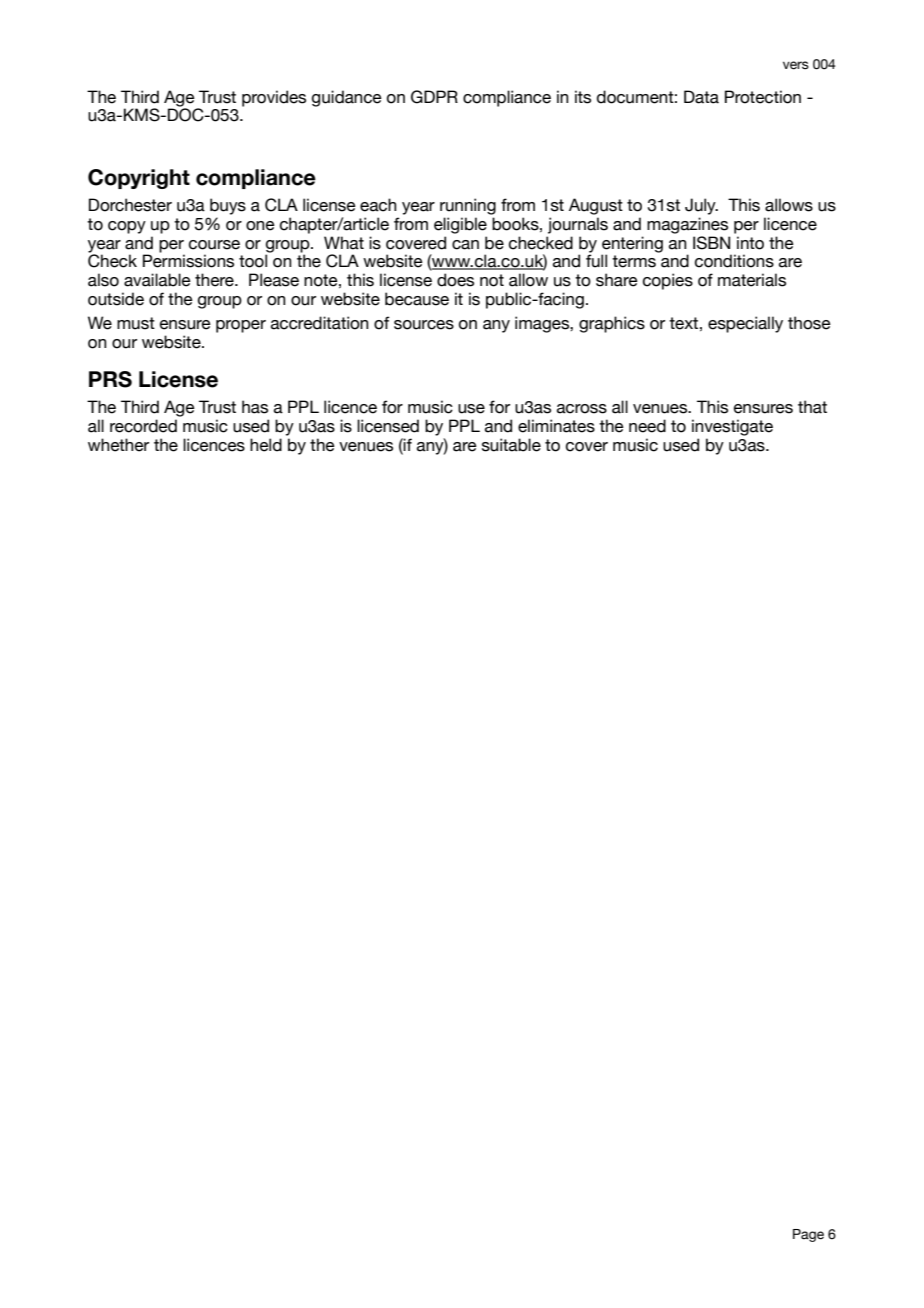 The image size is (924, 1308). What do you see at coordinates (274, 98) in the screenshot?
I see `provides` at bounding box center [274, 98].
